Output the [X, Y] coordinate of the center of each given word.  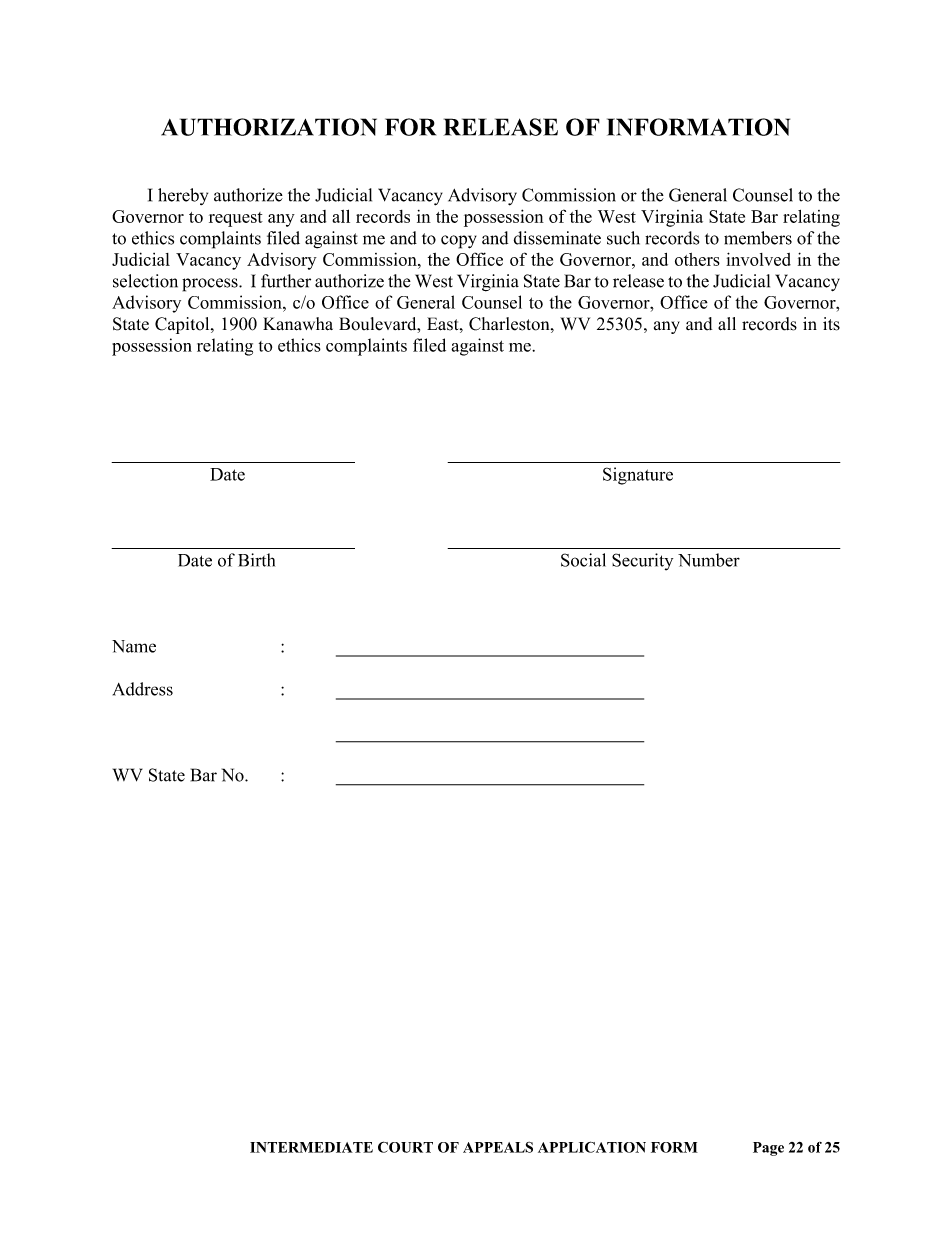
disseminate [557, 238]
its [831, 324]
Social [583, 560]
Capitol [183, 325]
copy [459, 242]
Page [768, 1149]
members [758, 238]
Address [143, 689]
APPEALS [498, 1147]
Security [642, 562]
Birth [256, 560]
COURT [405, 1147]
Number [709, 560]
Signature [638, 476]
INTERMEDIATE [311, 1147]
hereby [183, 196]
